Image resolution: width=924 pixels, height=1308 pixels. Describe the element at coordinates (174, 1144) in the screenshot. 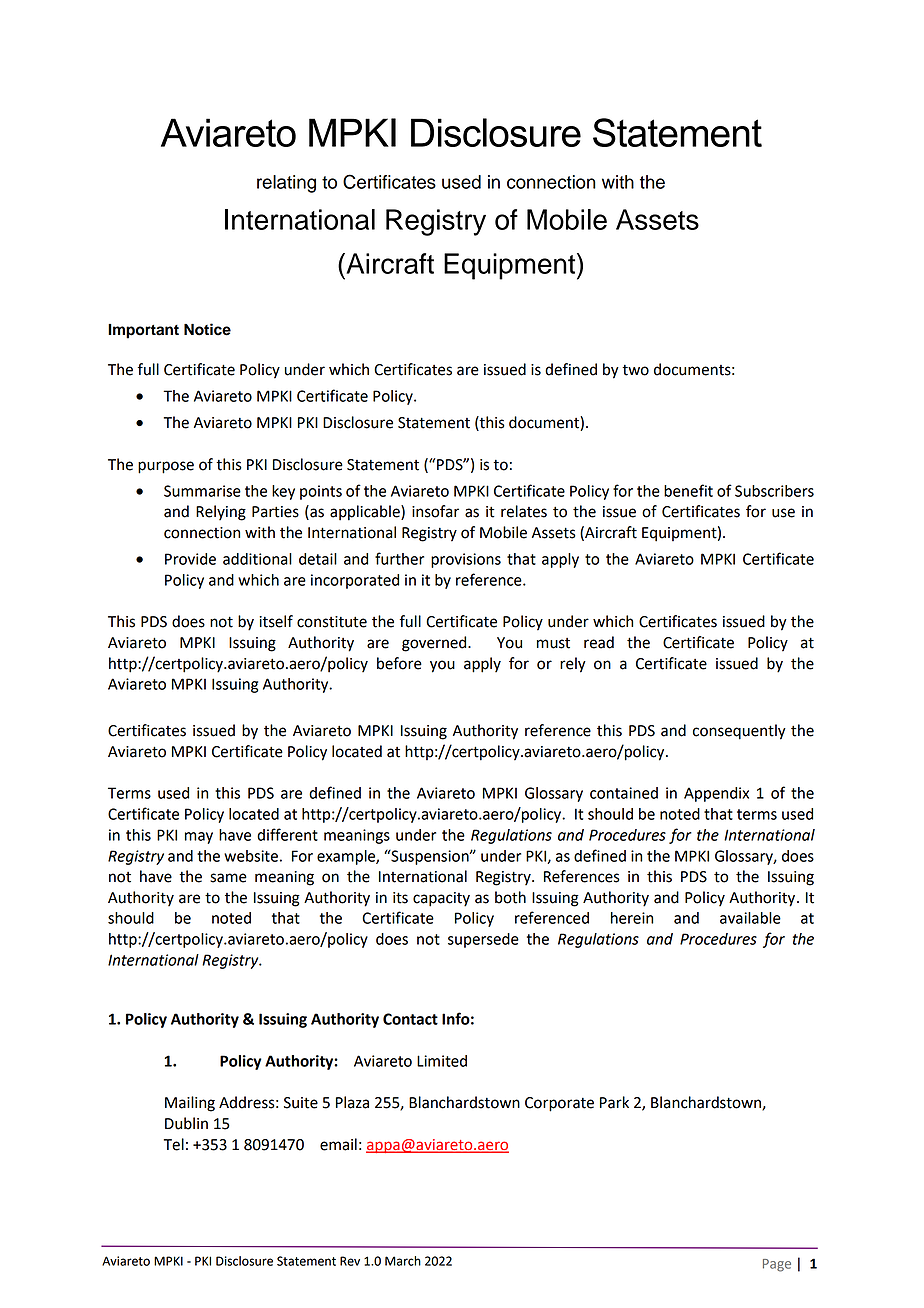

I see `Tel` at that location.
